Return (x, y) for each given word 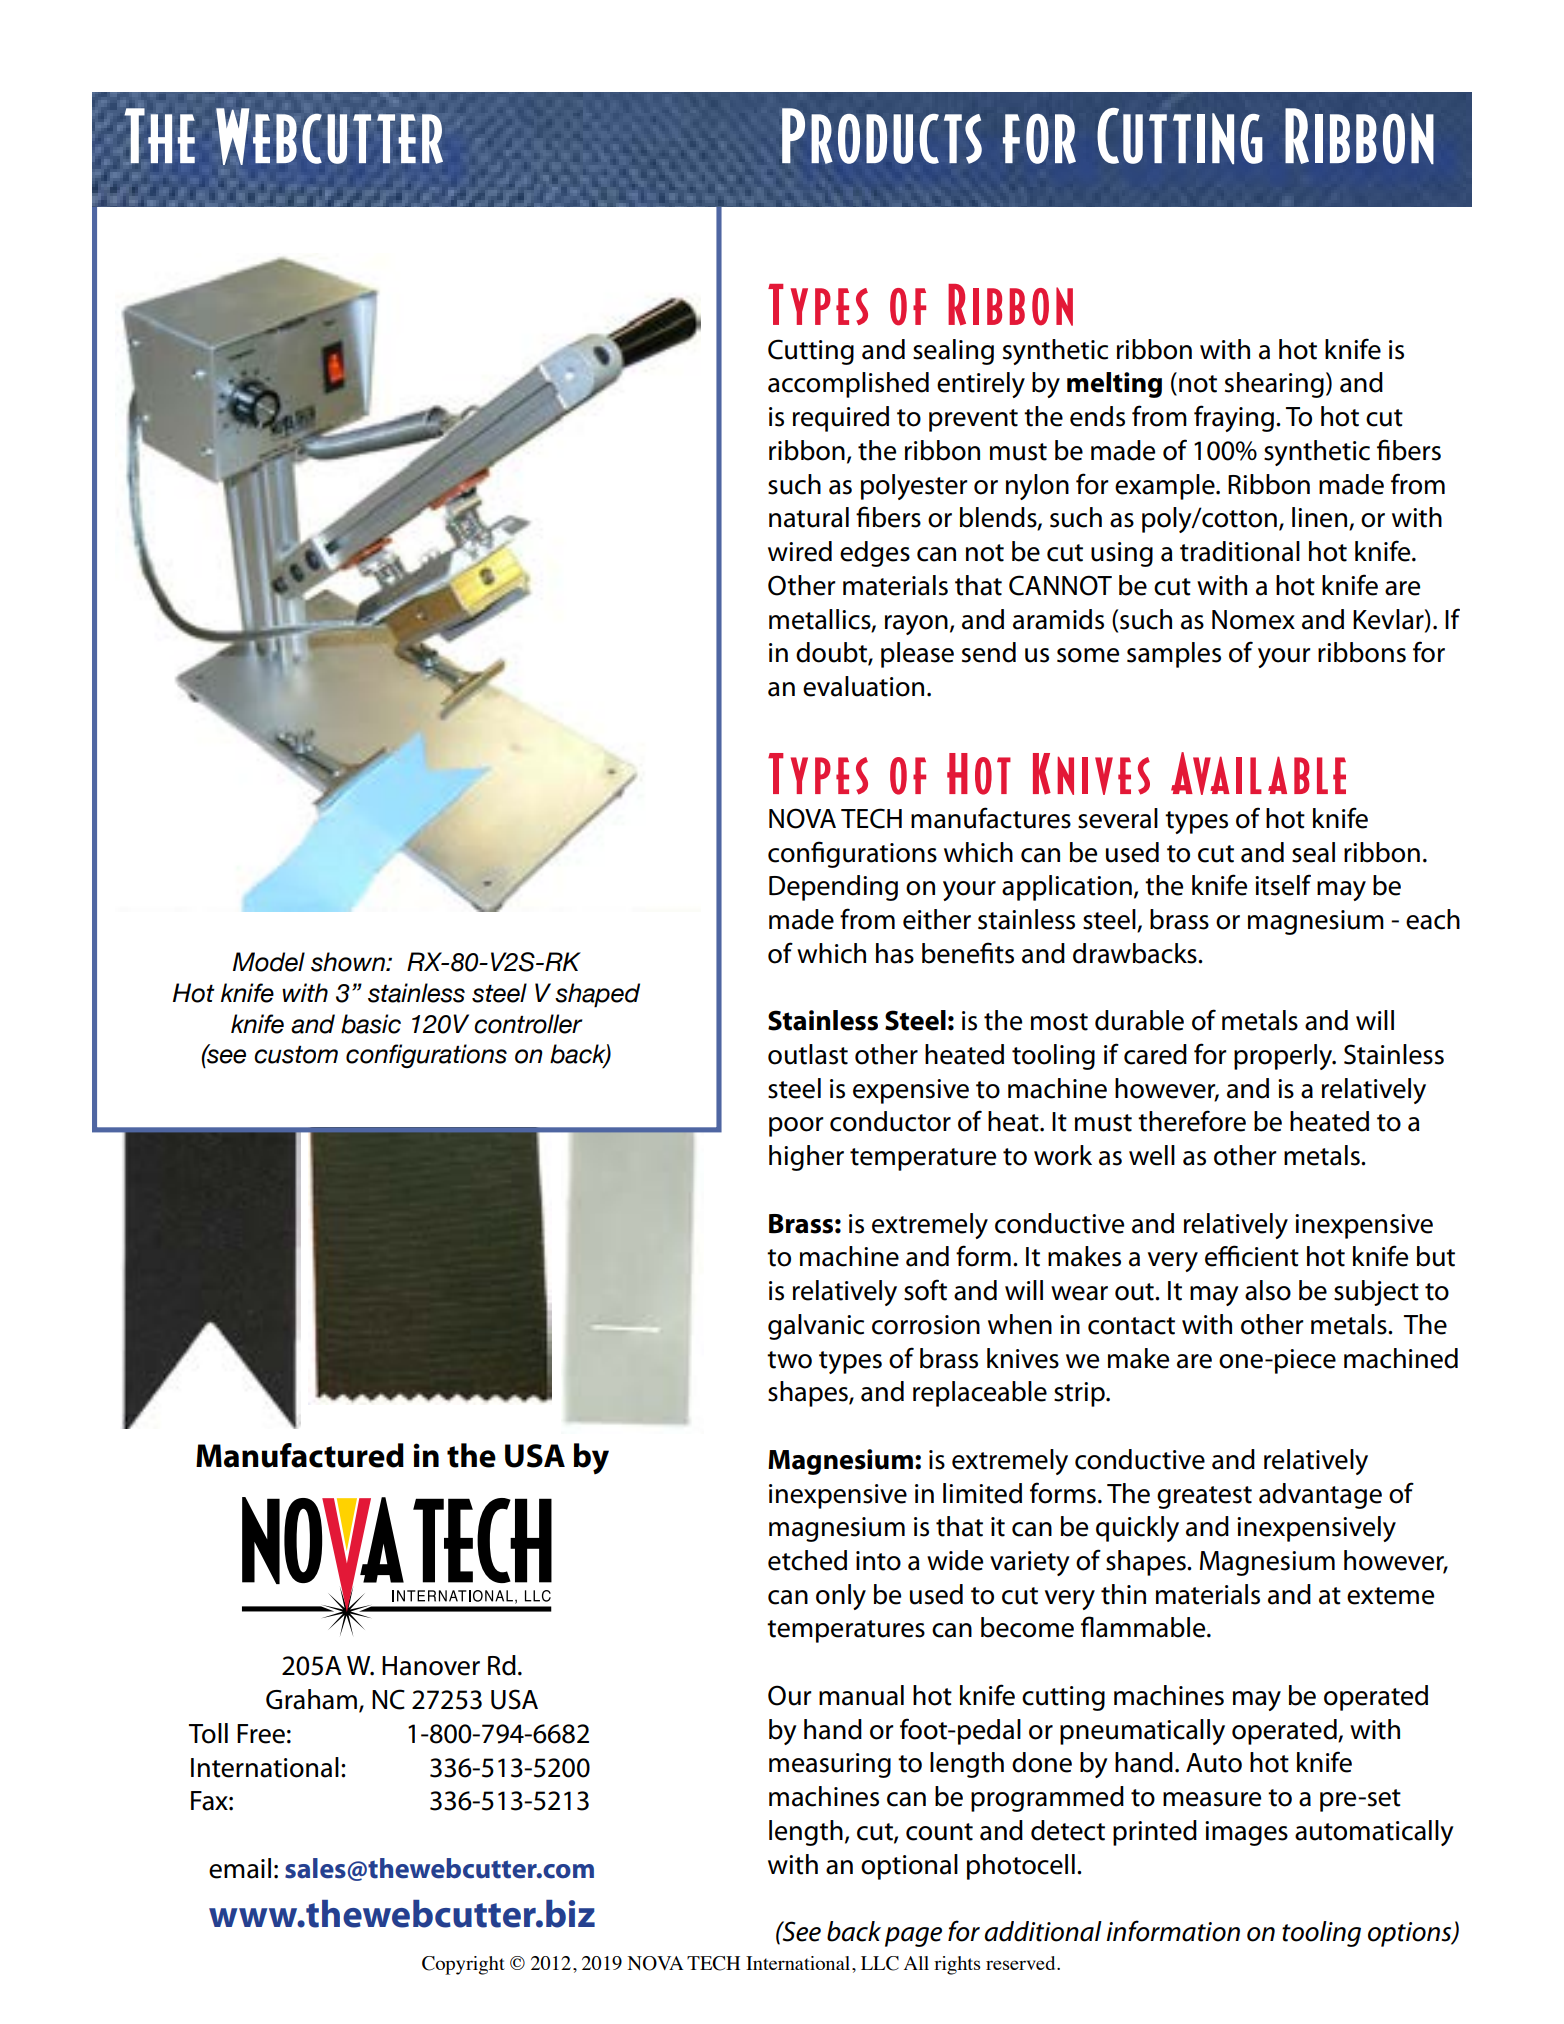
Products (882, 136)
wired (800, 551)
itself (1283, 885)
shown (349, 962)
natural (809, 517)
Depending (833, 888)
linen (1321, 518)
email (240, 1868)
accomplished (848, 385)
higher (806, 1158)
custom (296, 1055)
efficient (1252, 1256)
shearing (1274, 385)
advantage (1320, 1496)
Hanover (431, 1666)
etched (807, 1560)
